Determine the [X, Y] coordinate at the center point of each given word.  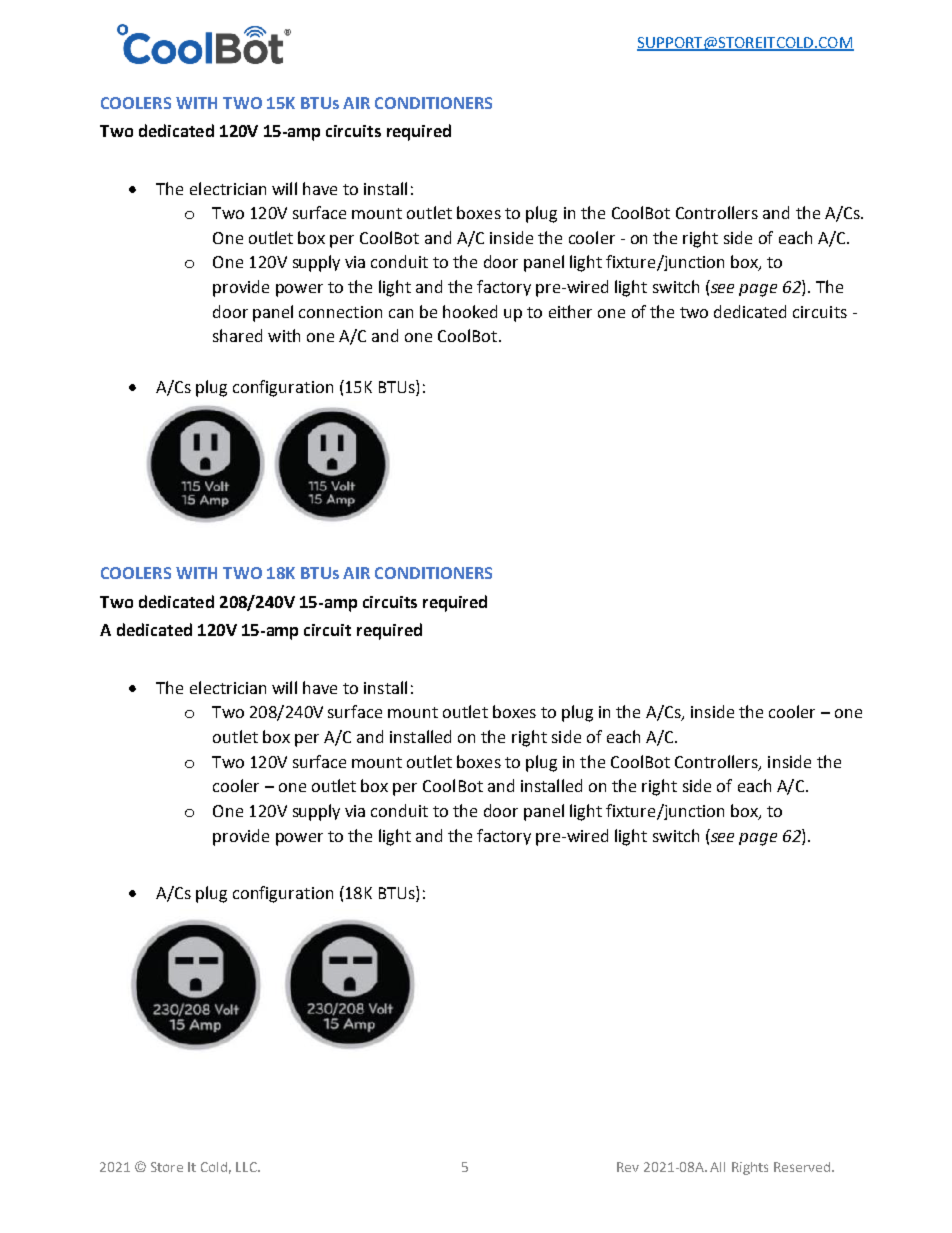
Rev [628, 1167]
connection [340, 312]
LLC [248, 1167]
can [401, 313]
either [570, 311]
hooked [470, 311]
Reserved [803, 1167]
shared [237, 335]
